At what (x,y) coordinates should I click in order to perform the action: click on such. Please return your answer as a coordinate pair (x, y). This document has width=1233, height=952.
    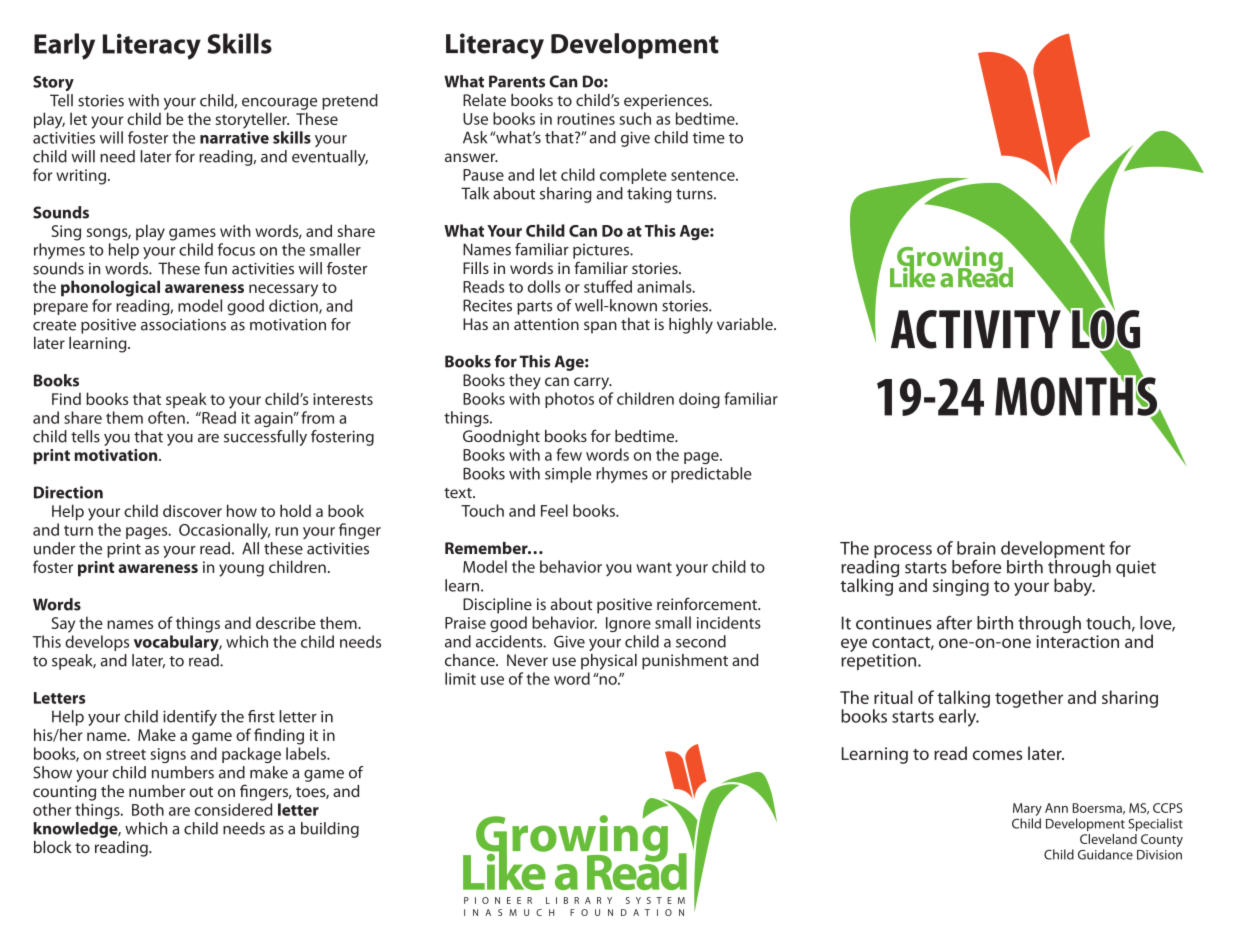
    Looking at the image, I should click on (635, 118).
